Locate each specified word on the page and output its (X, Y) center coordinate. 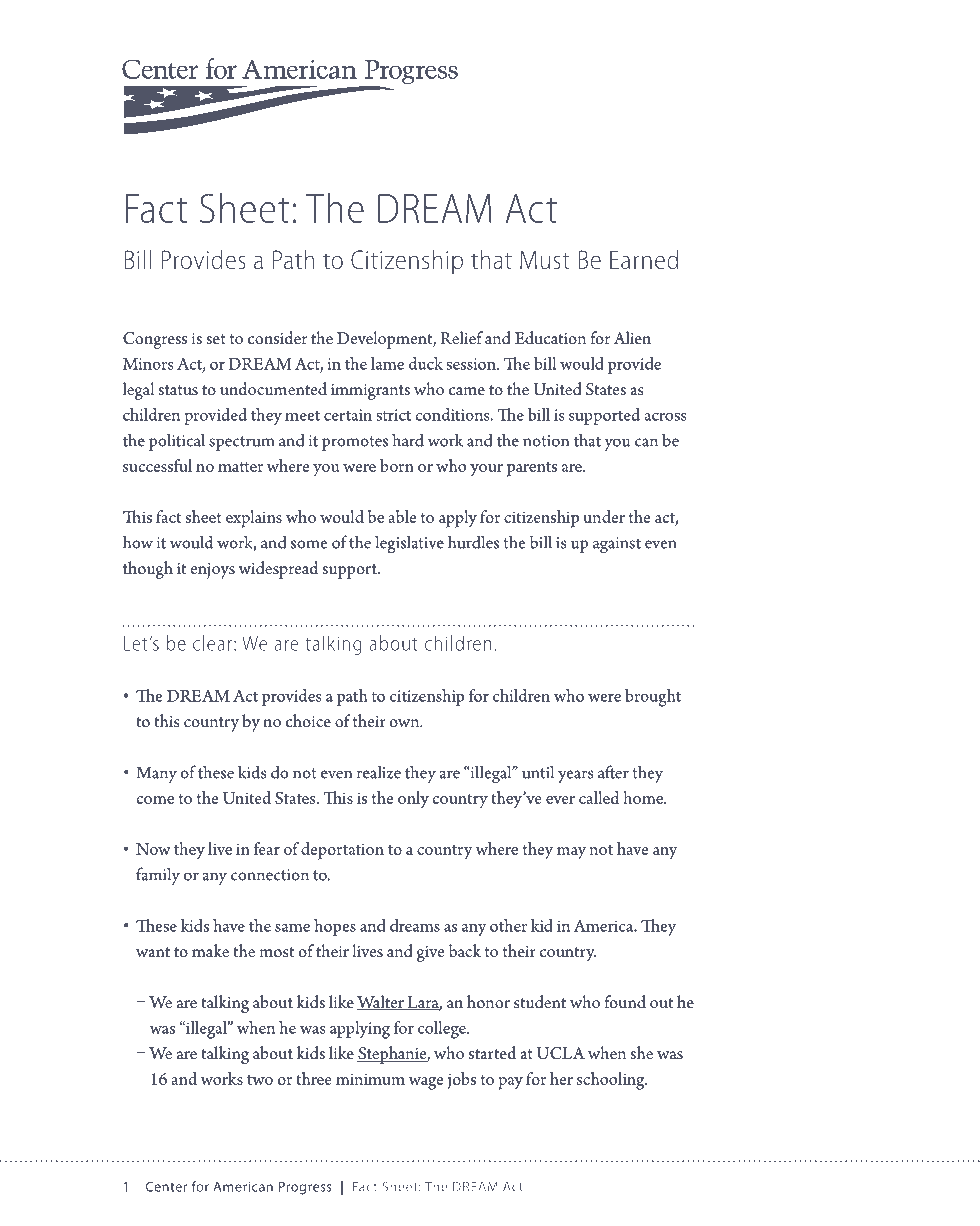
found (625, 1002)
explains (254, 519)
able (402, 516)
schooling (612, 1081)
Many (156, 774)
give (430, 954)
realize (379, 772)
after (613, 772)
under (604, 516)
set (216, 339)
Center (166, 1186)
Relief (461, 337)
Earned (644, 259)
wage (425, 1083)
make (210, 950)
